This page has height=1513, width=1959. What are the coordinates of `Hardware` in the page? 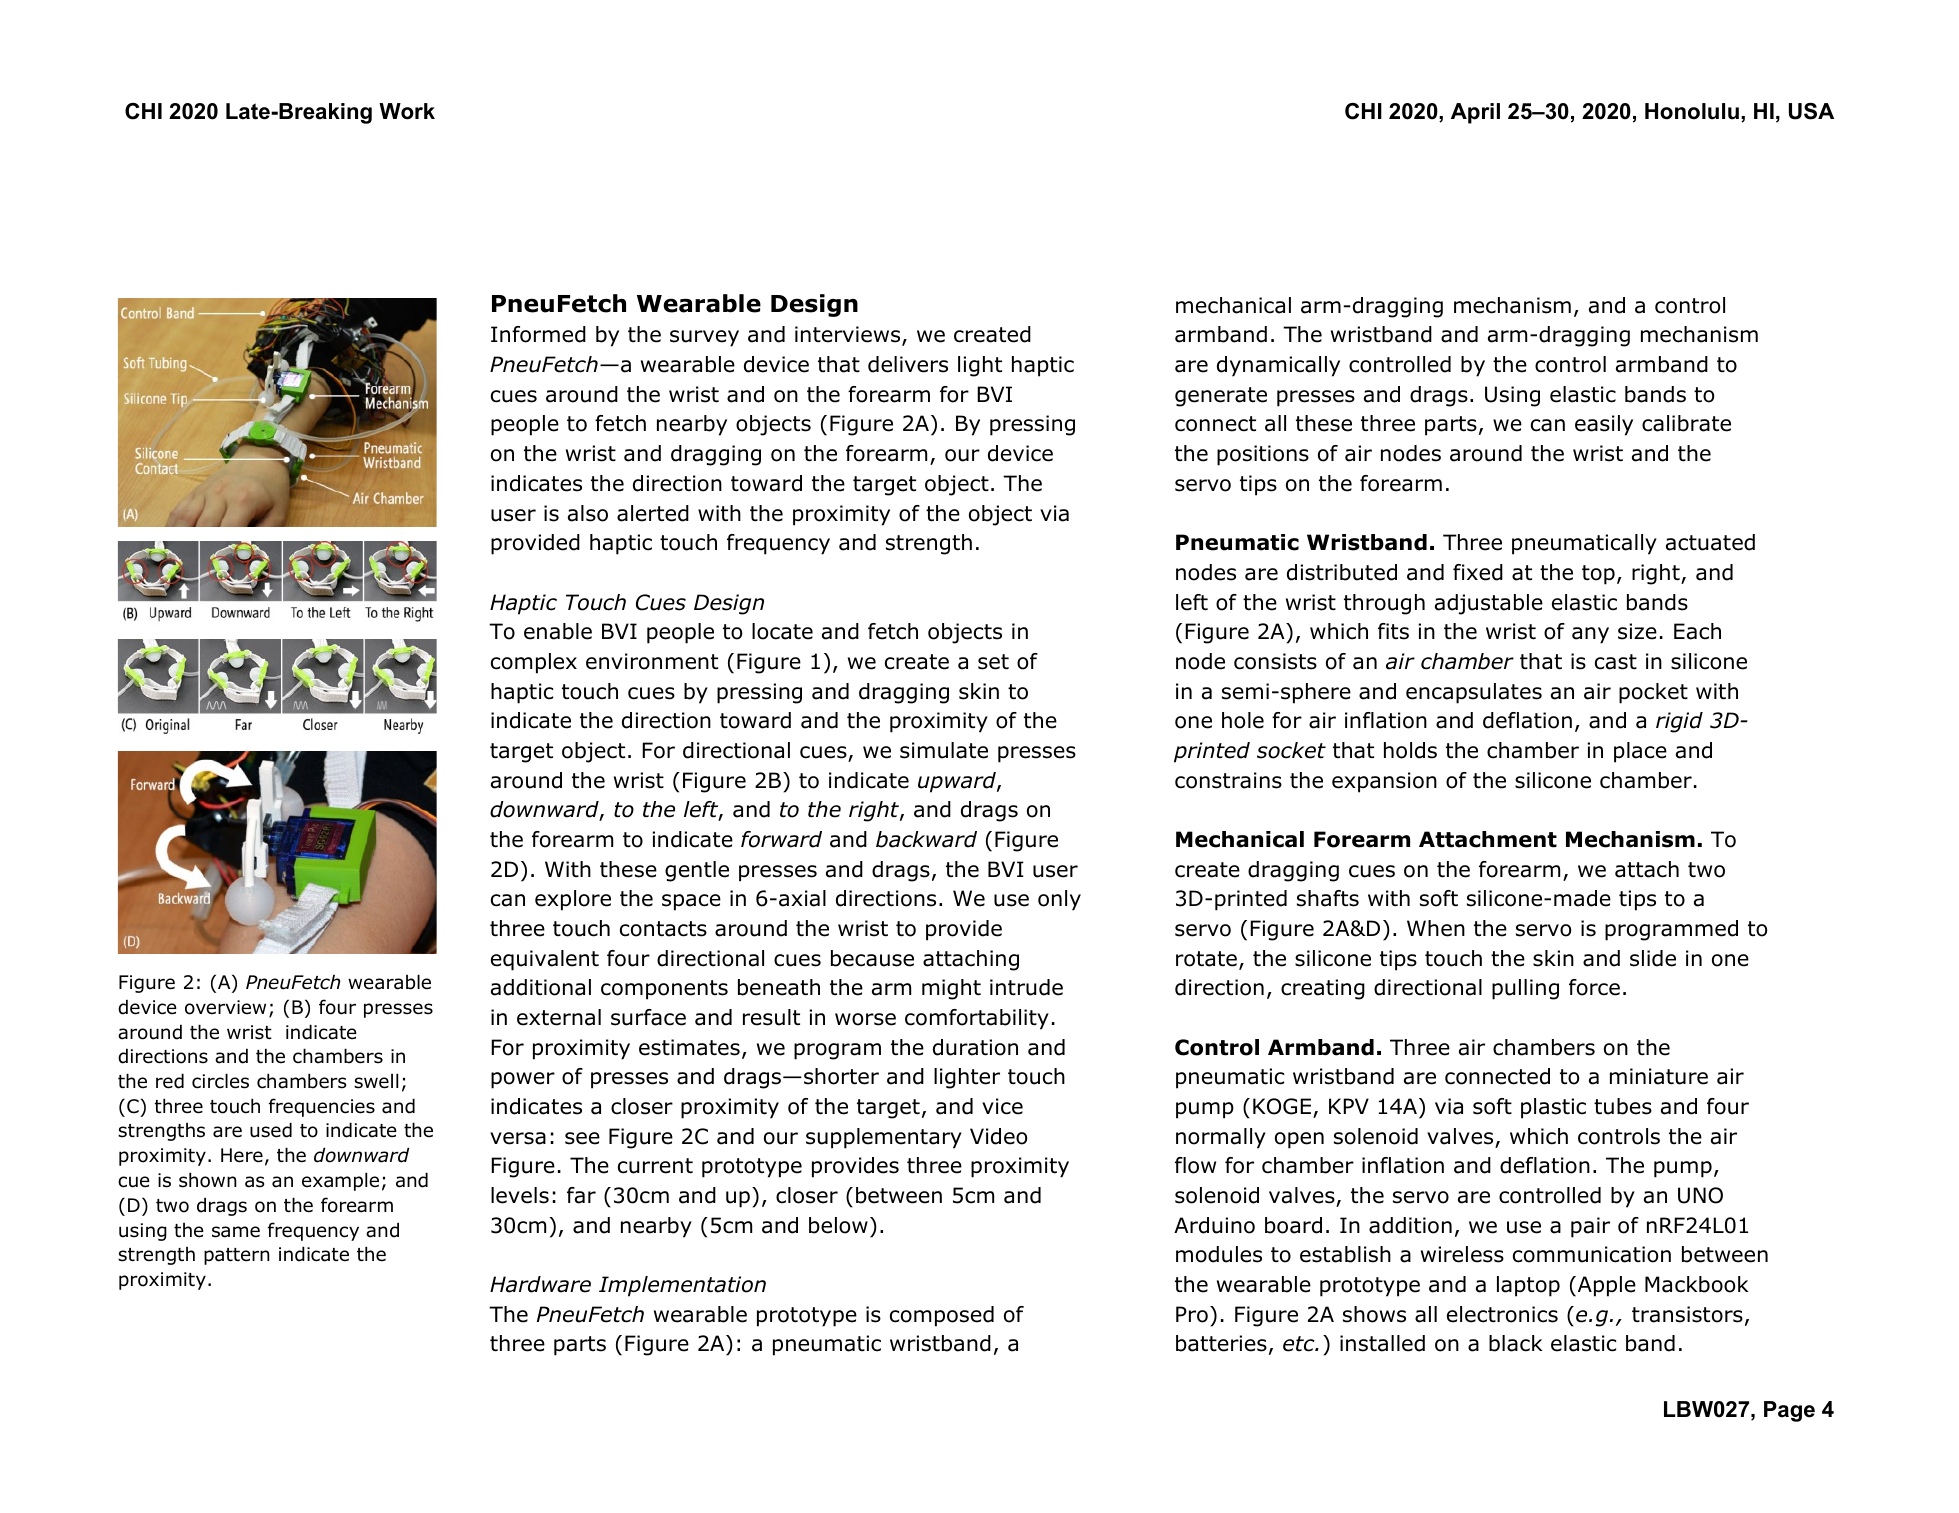 It's located at (540, 1284).
